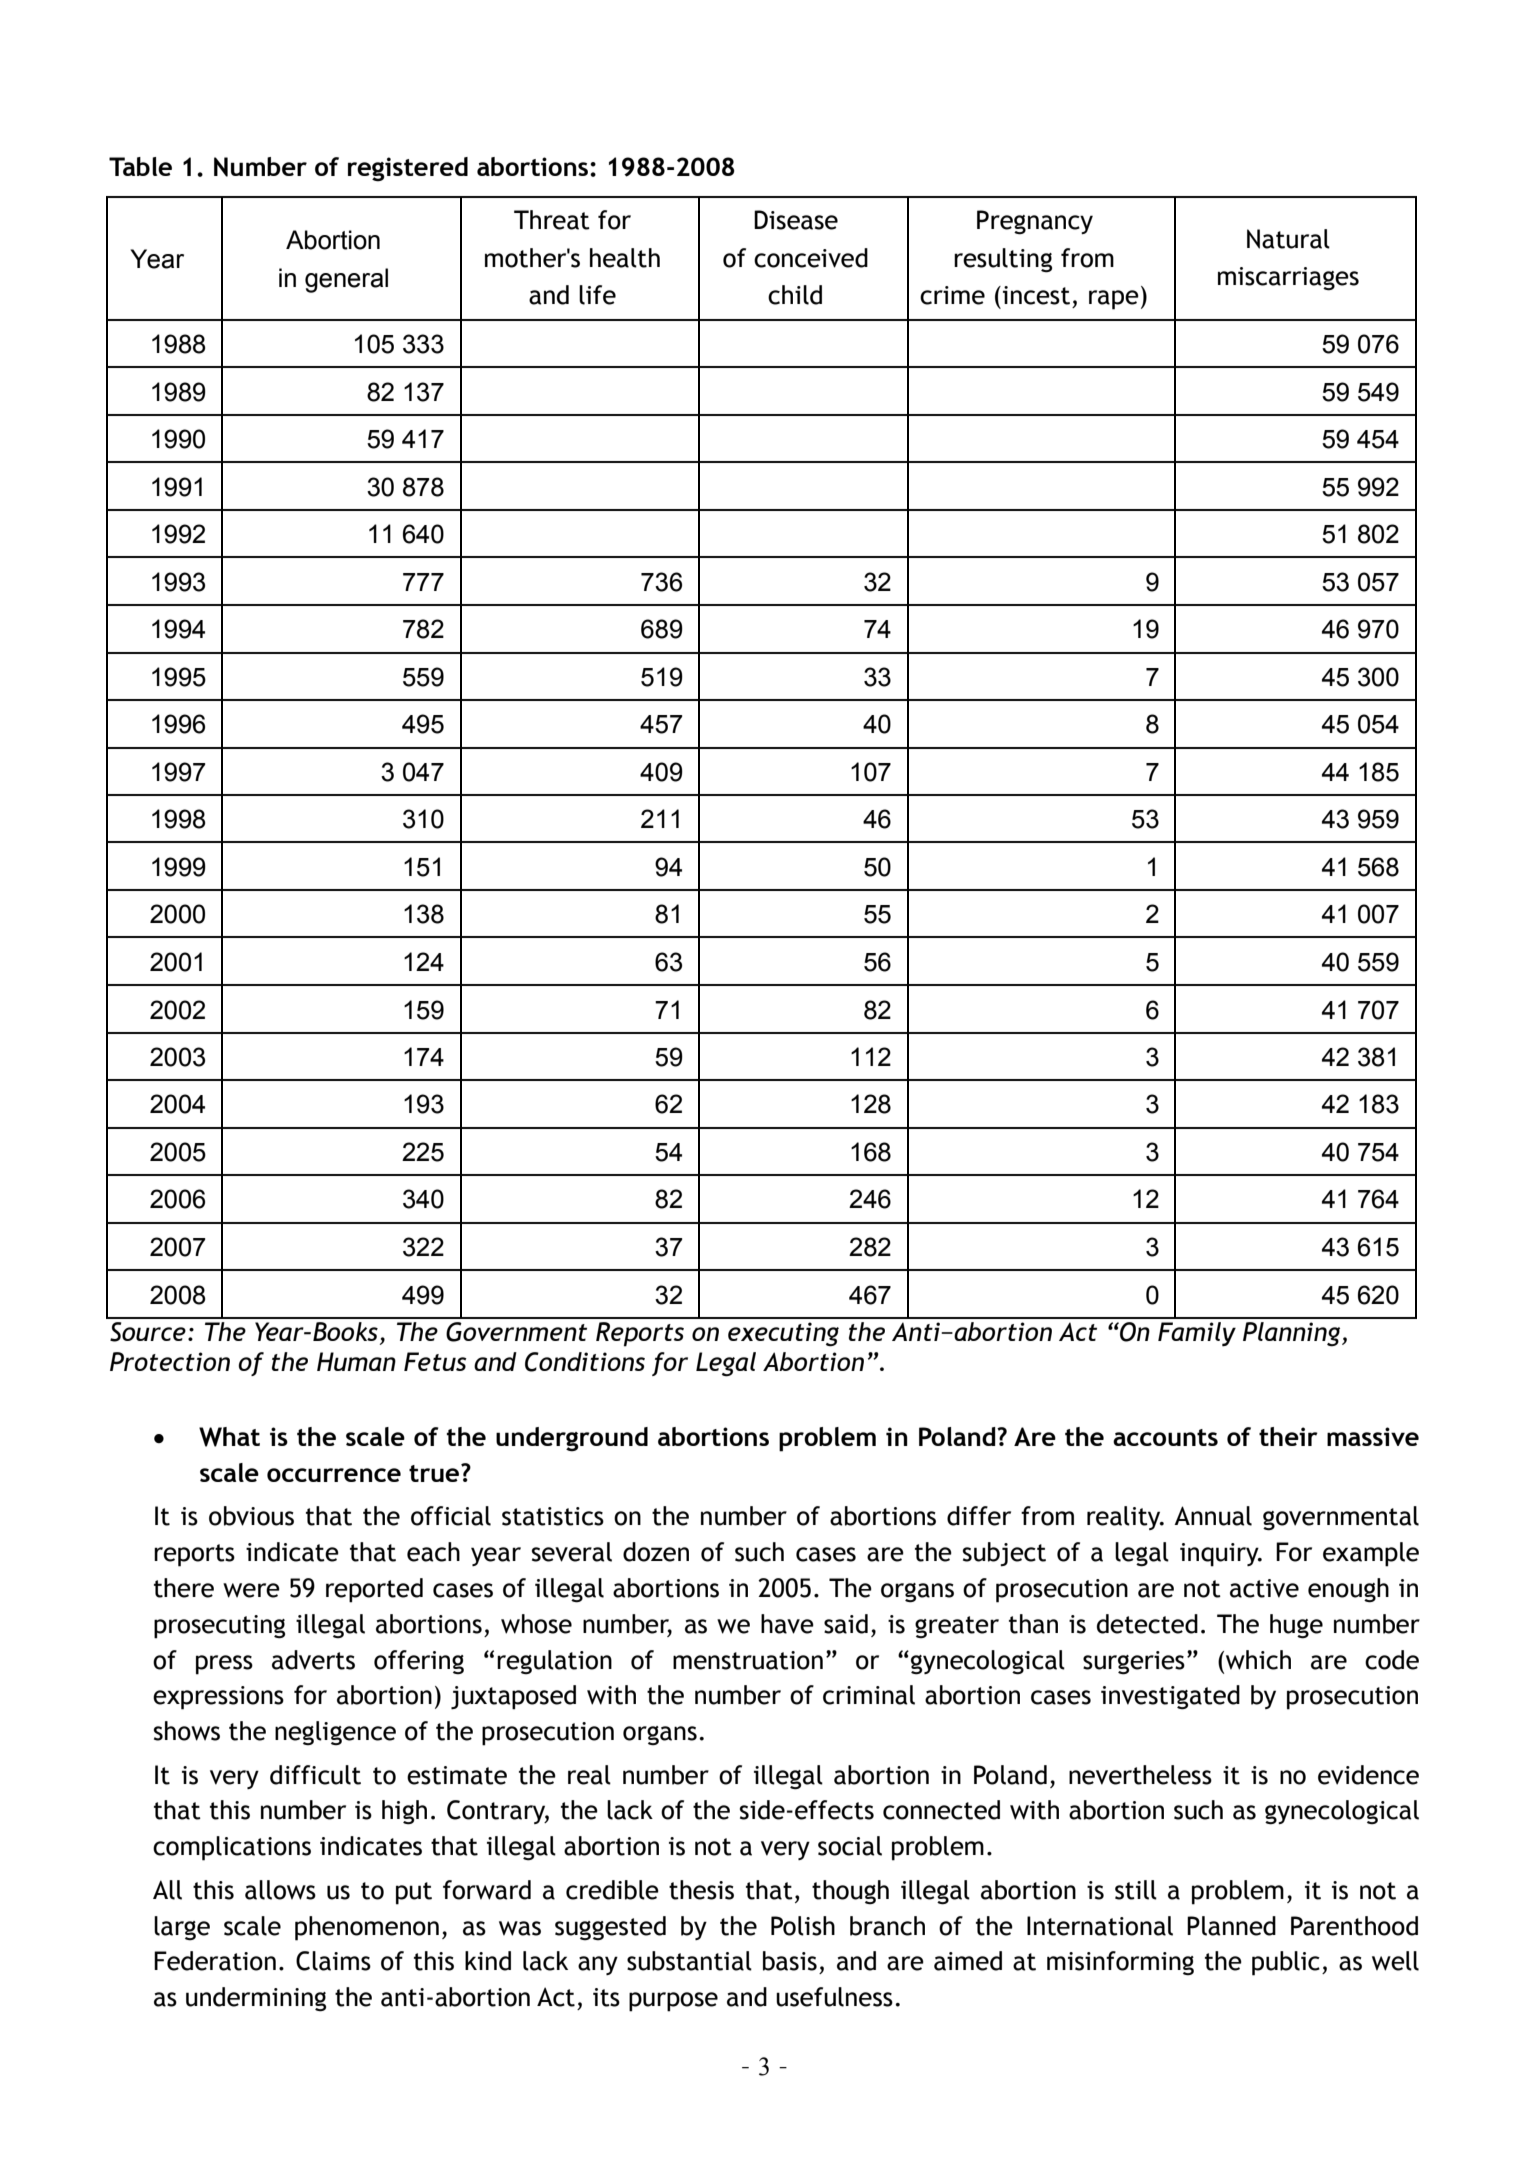 This document has width=1528, height=2163. Describe the element at coordinates (1288, 239) in the document. I see `Natural` at that location.
